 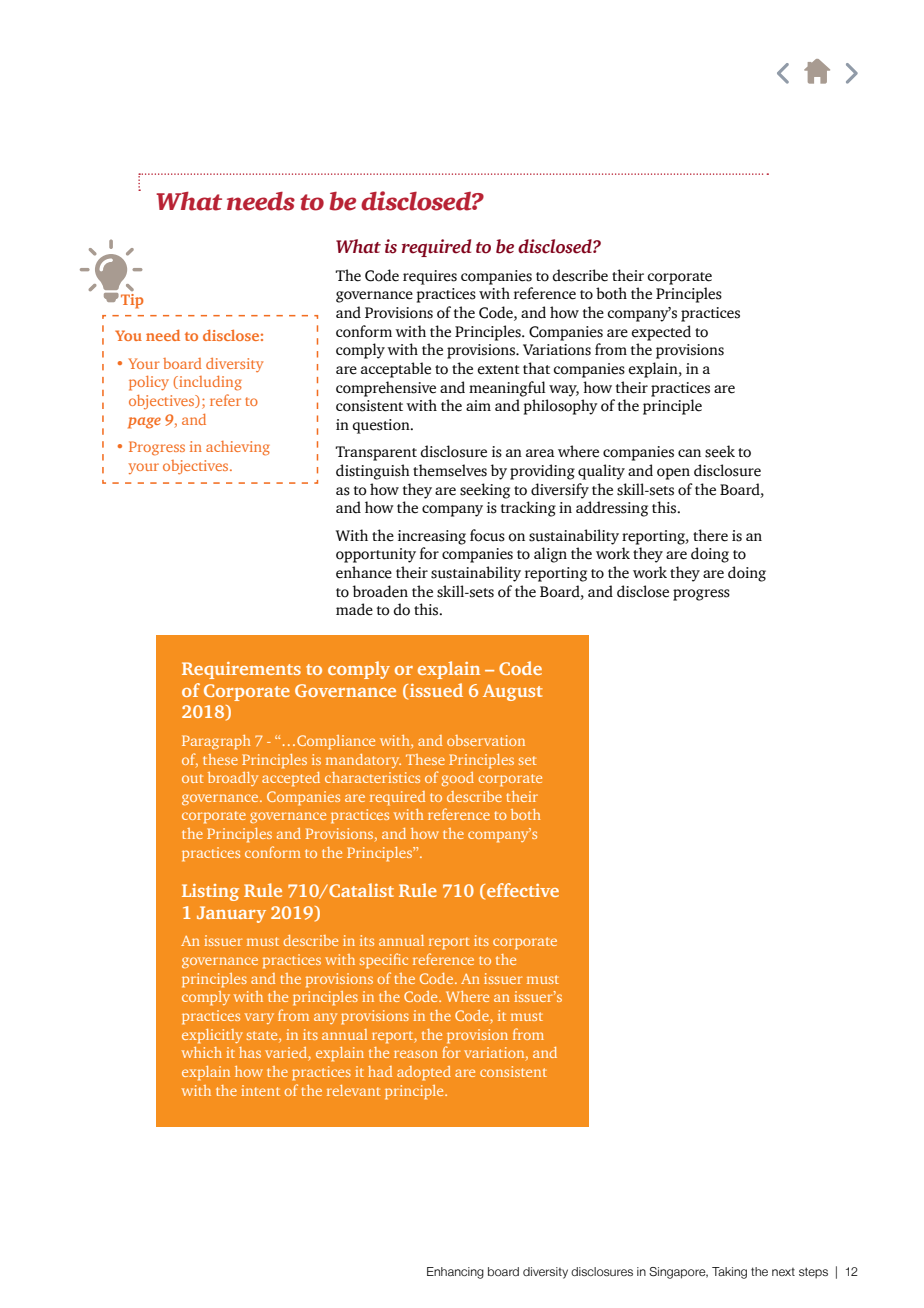 I want to click on broadly, so click(x=233, y=779).
